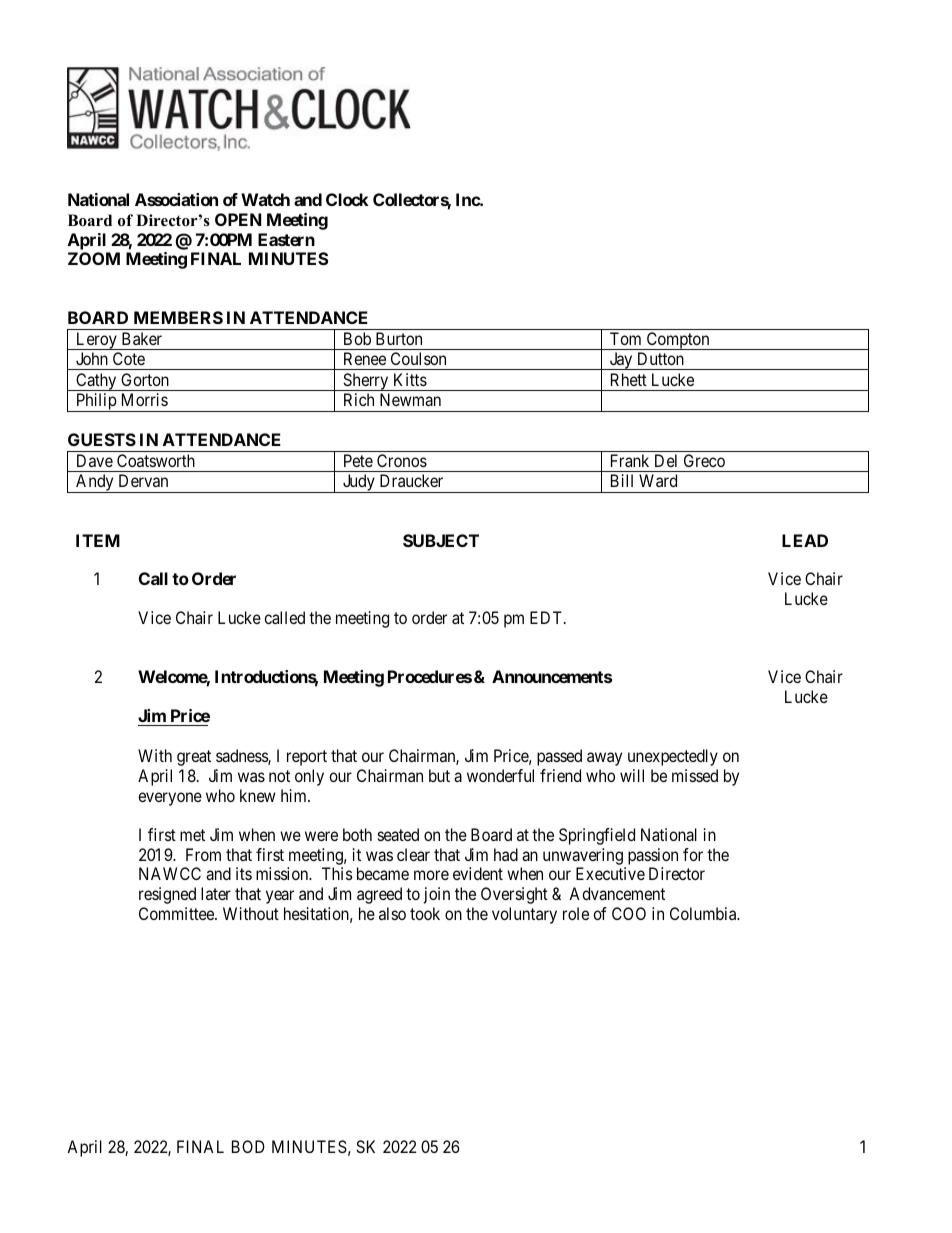 The image size is (952, 1233). What do you see at coordinates (248, 1146) in the screenshot?
I see `BOD` at bounding box center [248, 1146].
